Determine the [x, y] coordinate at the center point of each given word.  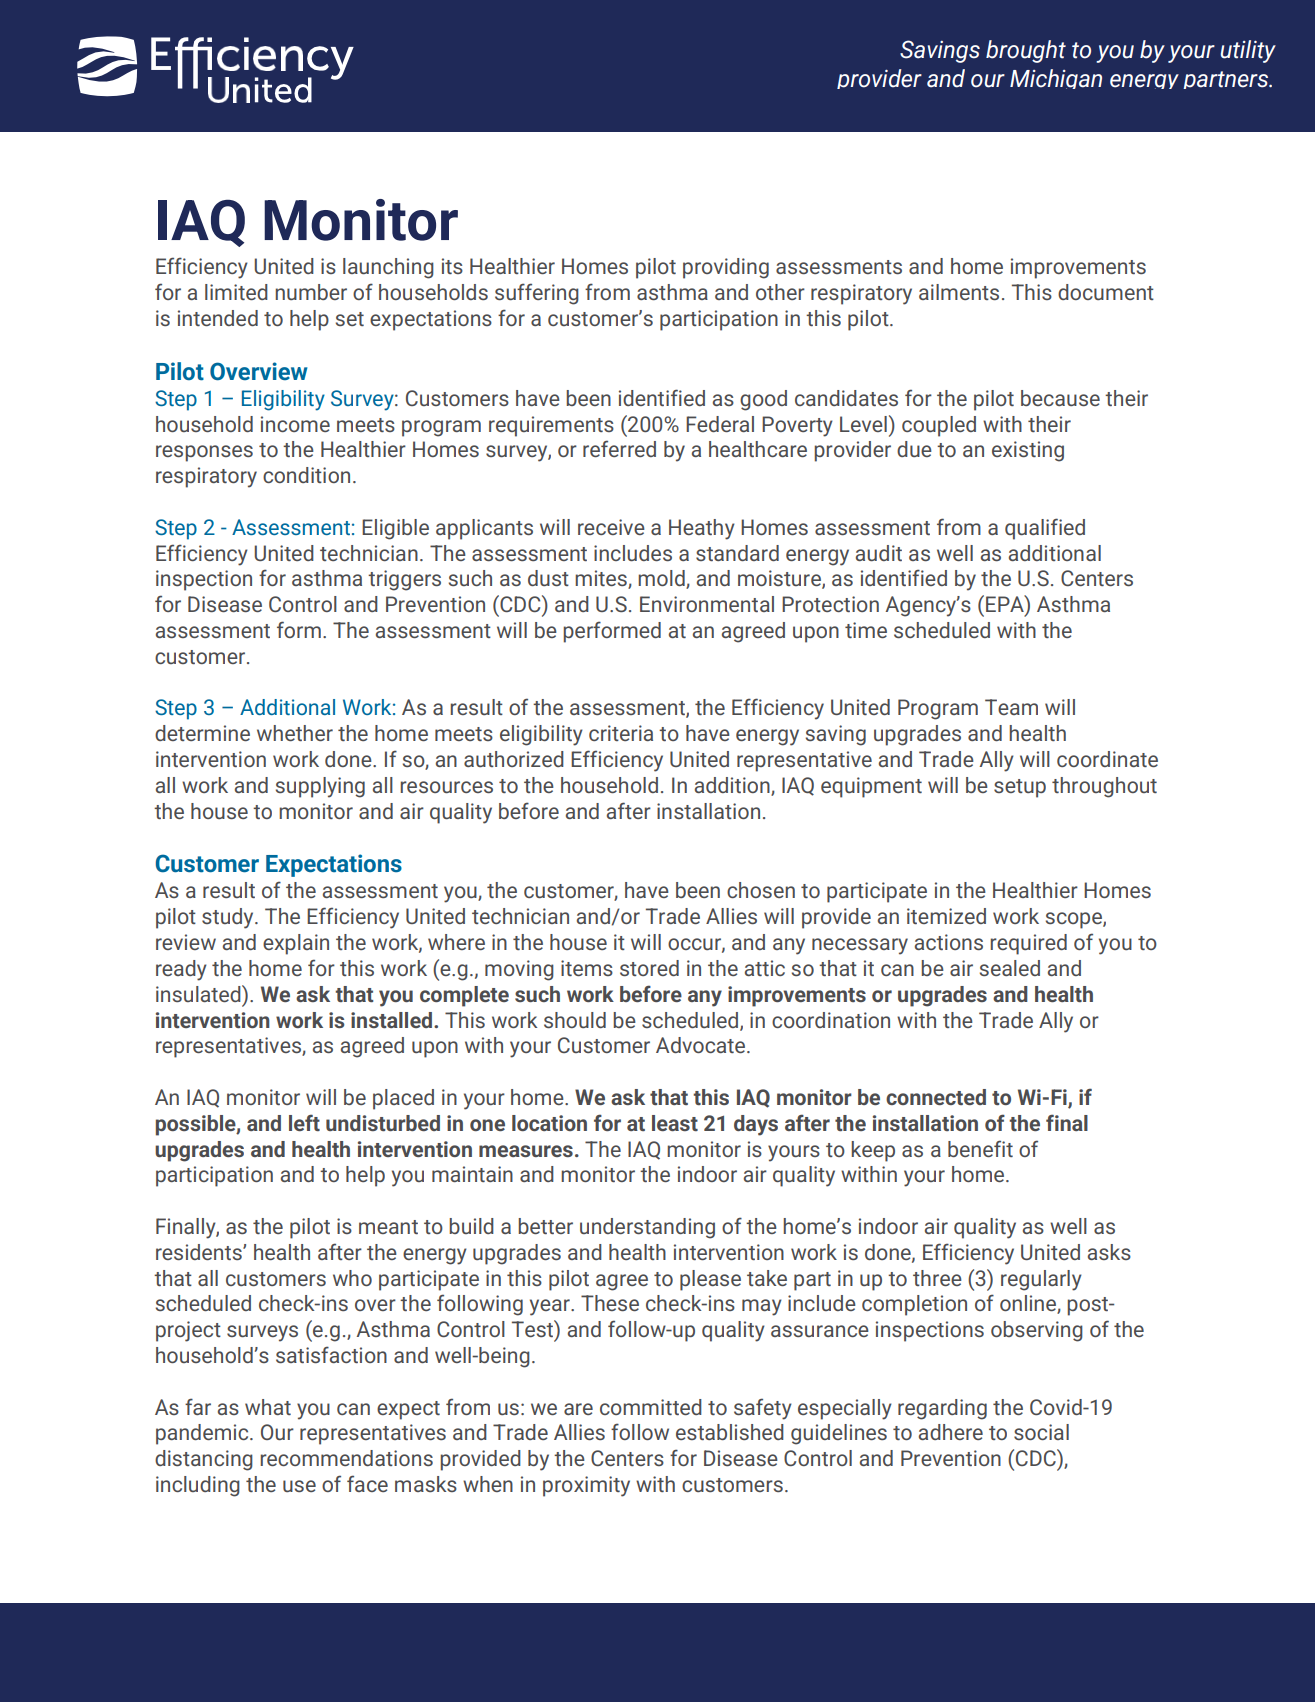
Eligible [395, 529]
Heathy [702, 529]
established [730, 1432]
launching [388, 268]
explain [296, 944]
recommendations [346, 1458]
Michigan [1056, 79]
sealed [1010, 968]
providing [726, 268]
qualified [1045, 529]
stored [649, 968]
